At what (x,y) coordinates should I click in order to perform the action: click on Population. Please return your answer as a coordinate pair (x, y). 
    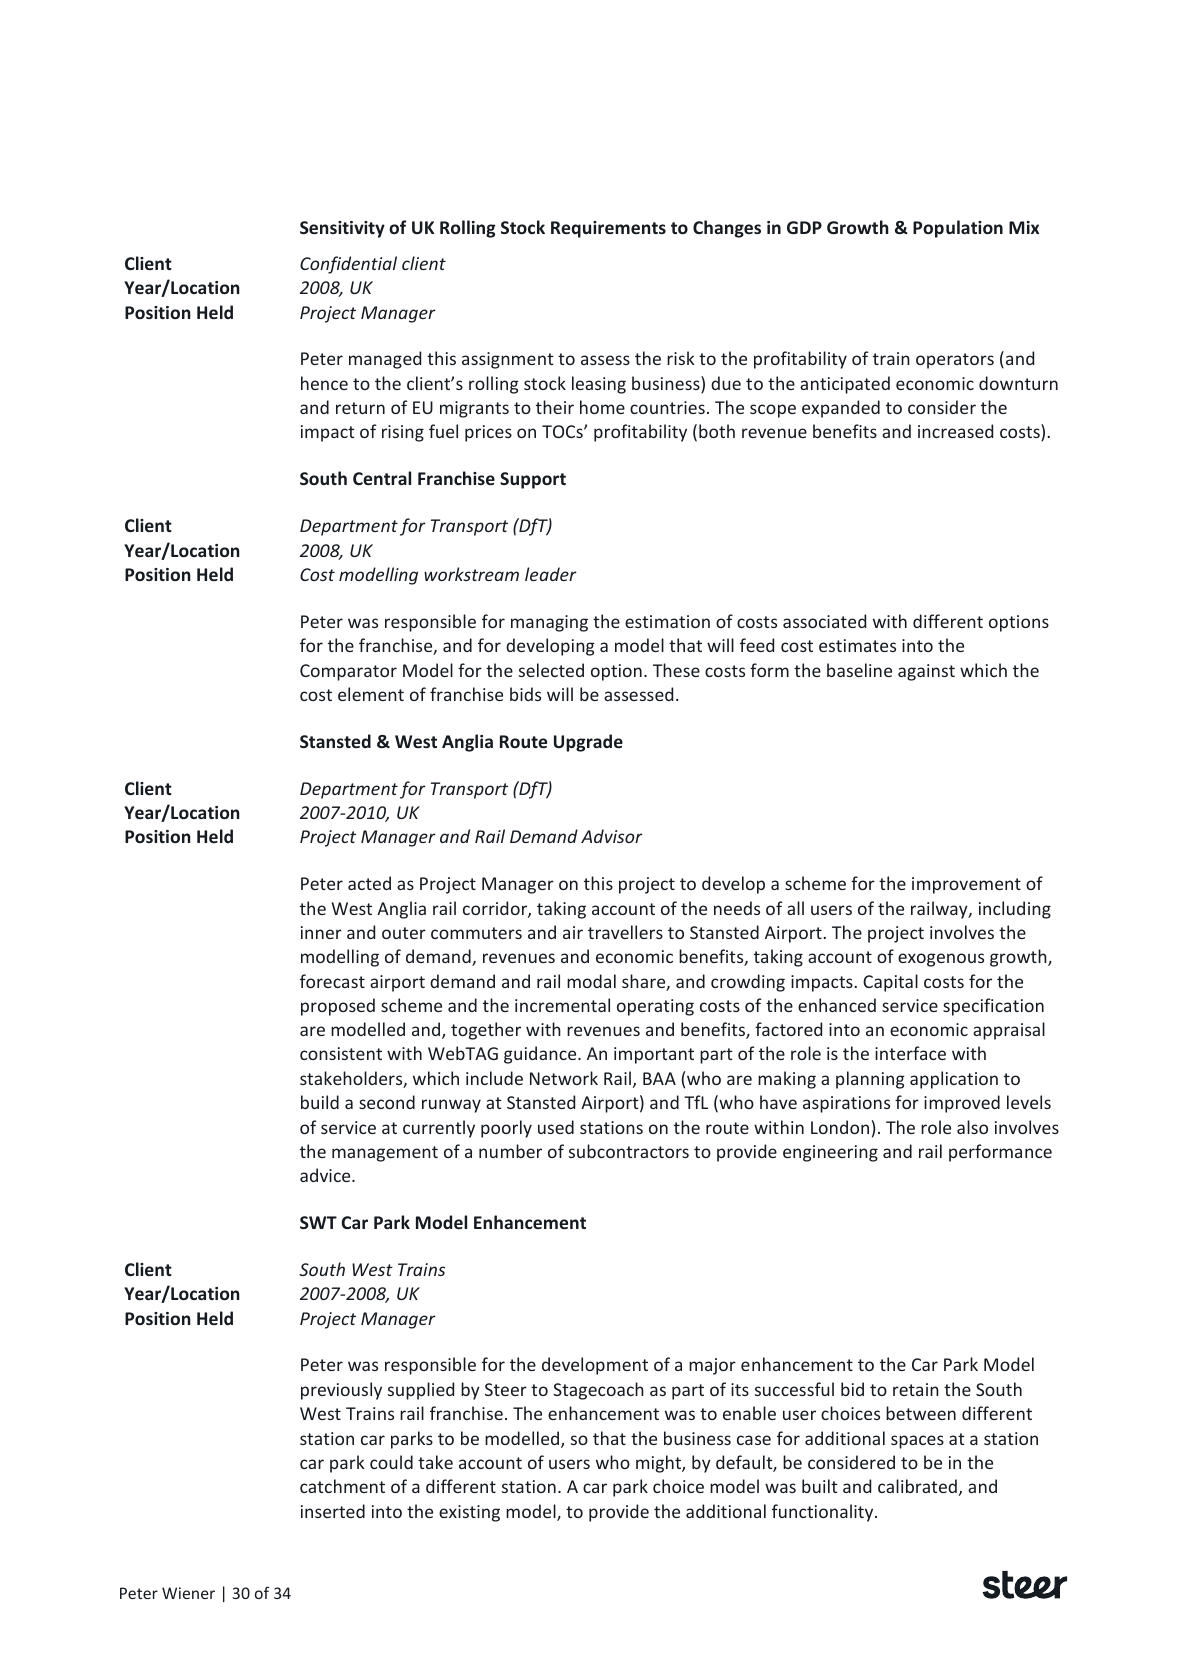
    Looking at the image, I should click on (958, 229).
